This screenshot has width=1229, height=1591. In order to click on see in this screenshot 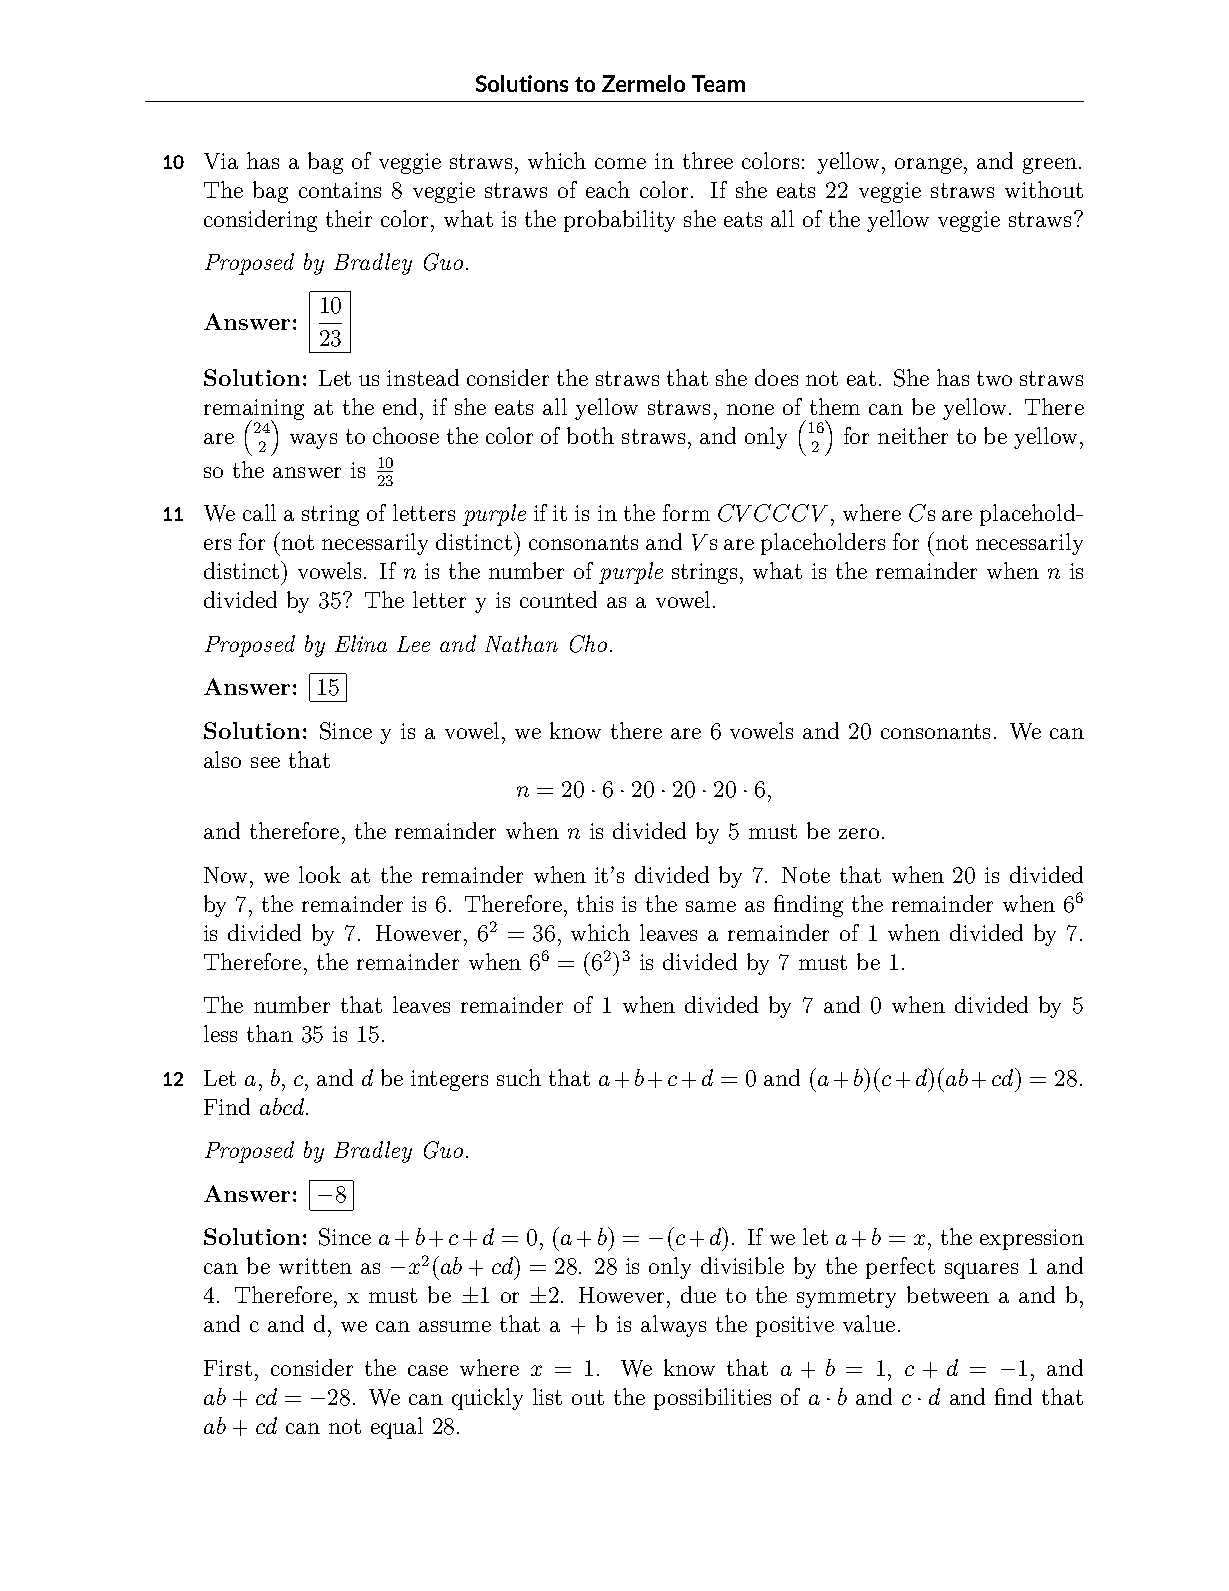, I will do `click(265, 762)`.
